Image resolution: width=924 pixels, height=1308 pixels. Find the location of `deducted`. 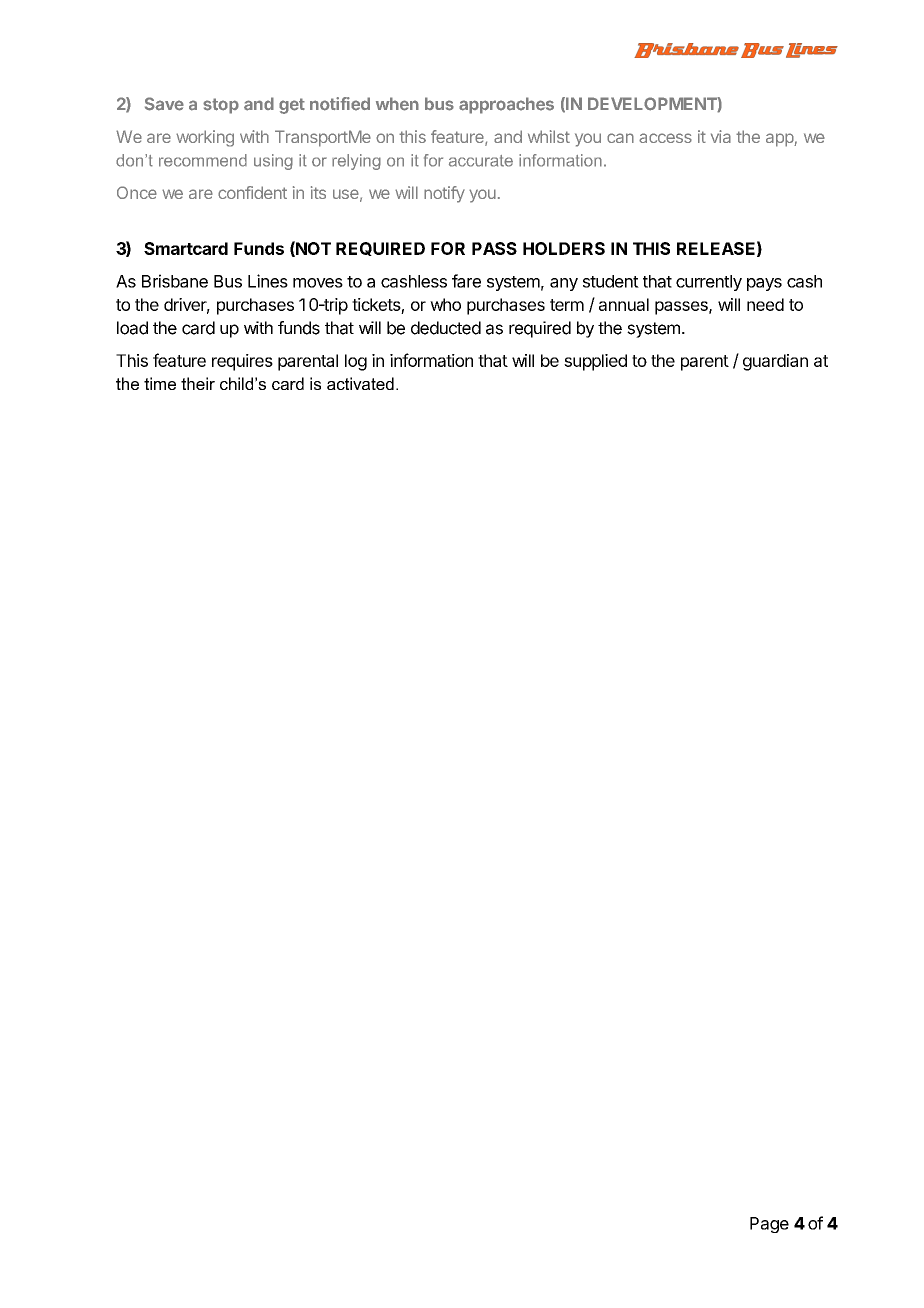

deducted is located at coordinates (446, 328).
